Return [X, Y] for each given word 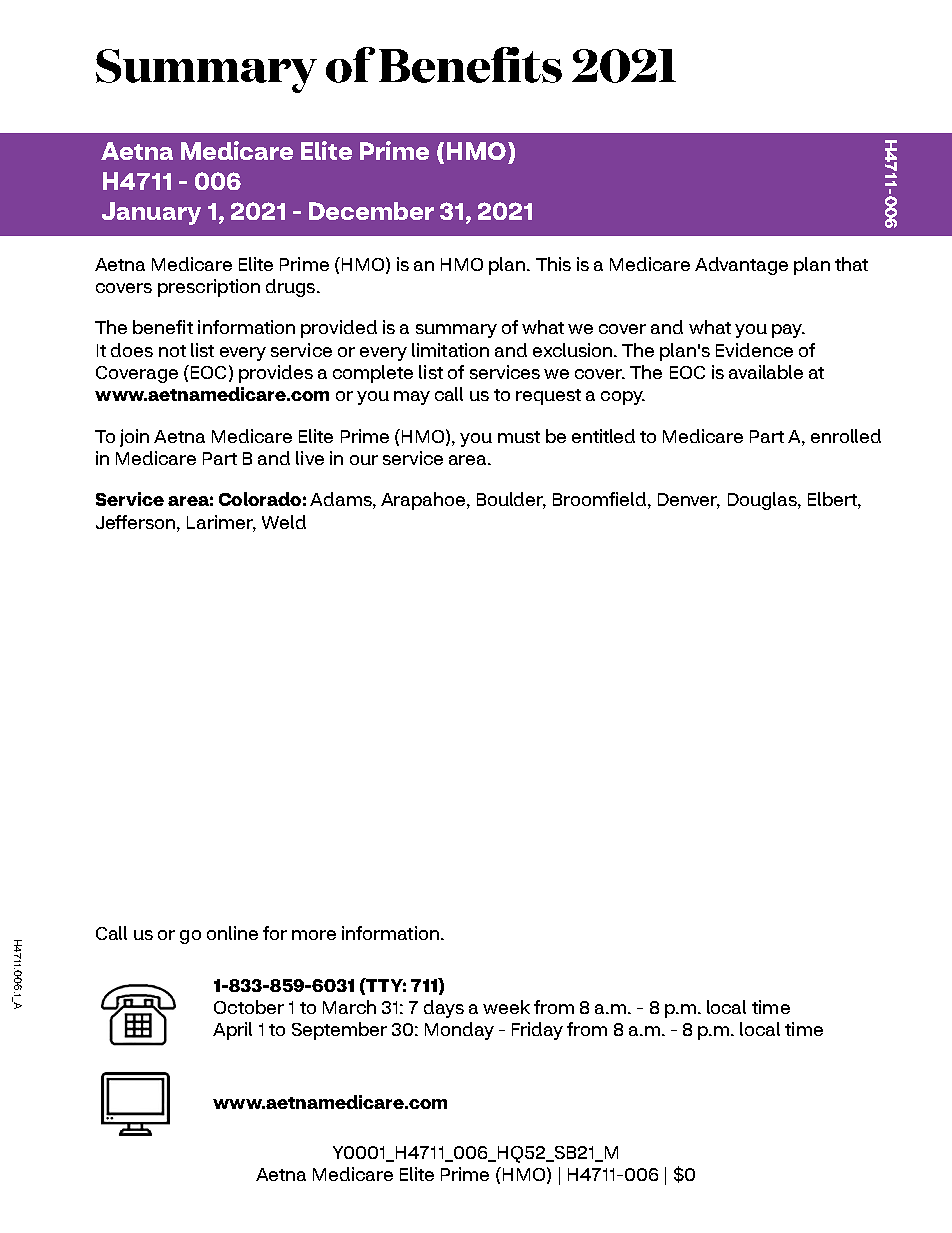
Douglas [763, 501]
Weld [284, 522]
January [151, 213]
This [553, 264]
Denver [689, 501]
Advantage [741, 266]
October [249, 1007]
